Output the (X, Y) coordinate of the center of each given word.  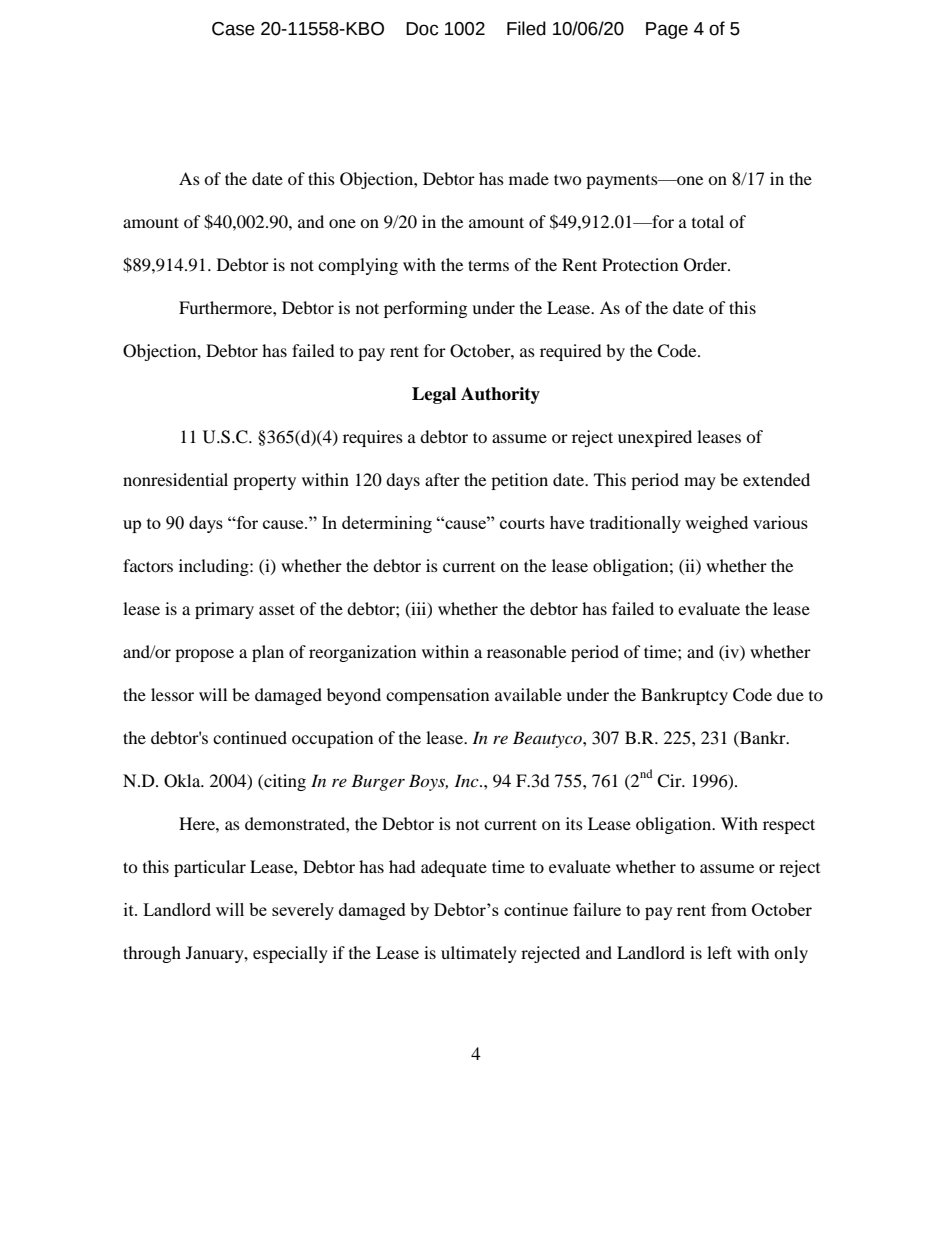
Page (667, 30)
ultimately (479, 954)
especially (290, 954)
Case (233, 29)
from (729, 909)
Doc (422, 29)
